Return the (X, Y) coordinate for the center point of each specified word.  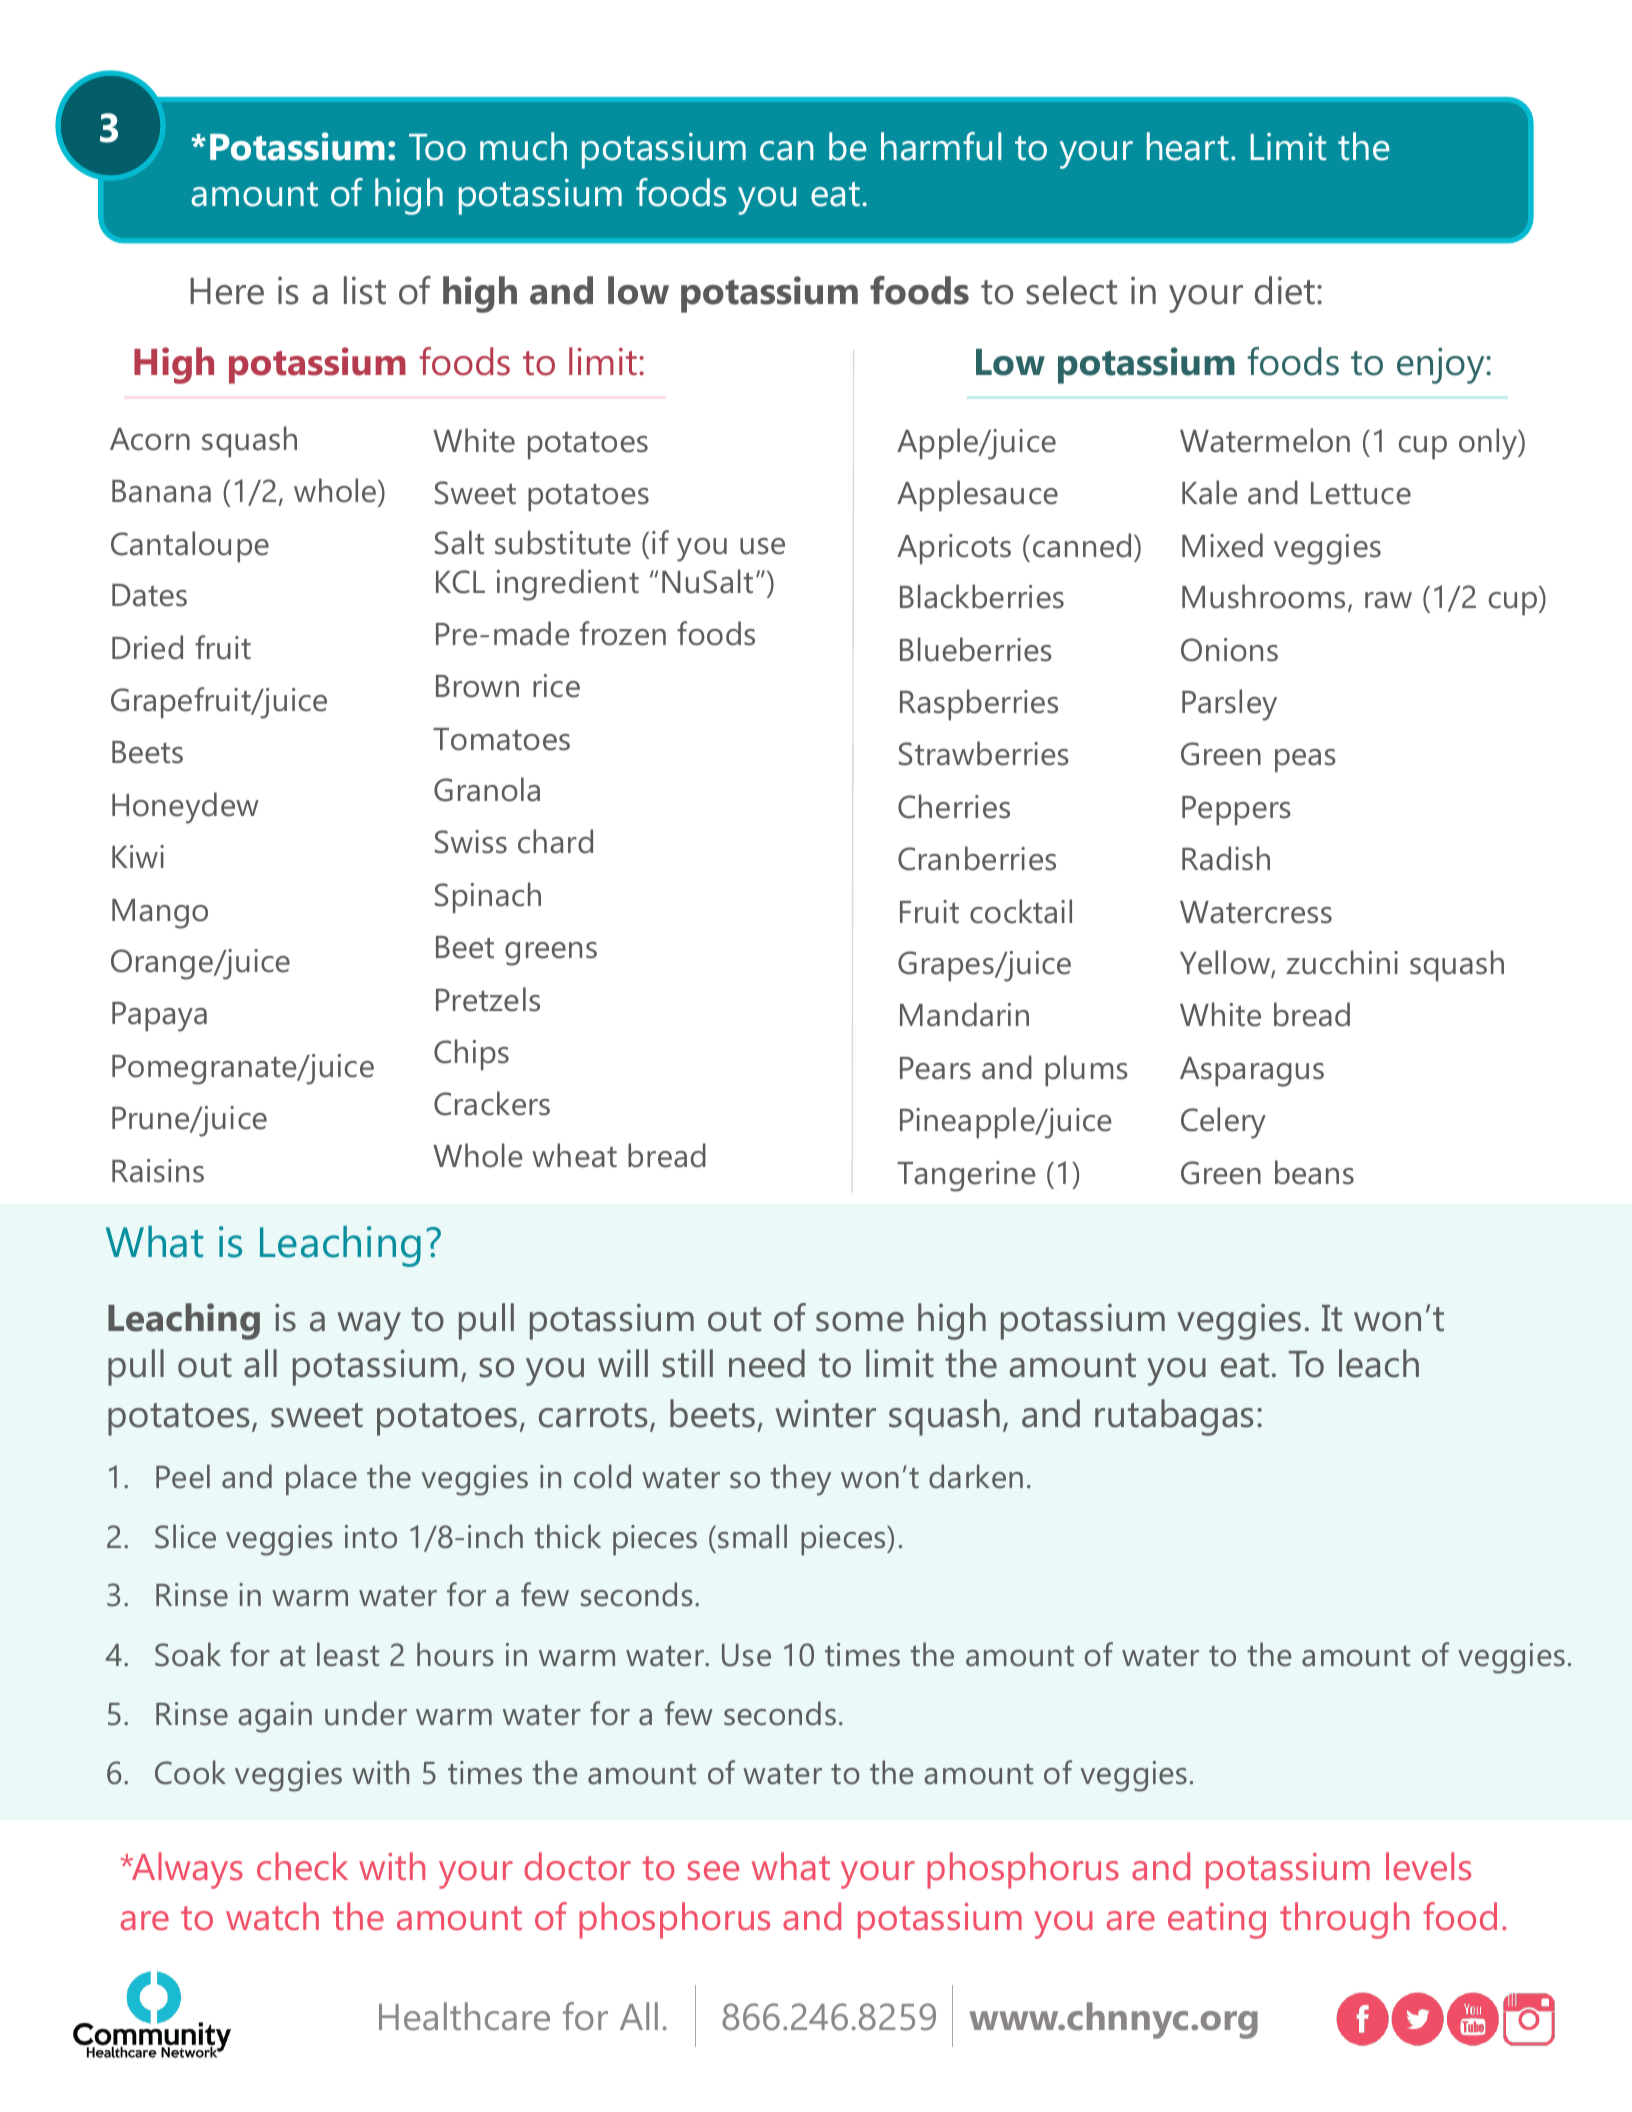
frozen (623, 633)
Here (227, 291)
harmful (941, 146)
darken (976, 1476)
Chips (471, 1054)
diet (1285, 290)
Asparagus (1252, 1072)
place (321, 1479)
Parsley (1229, 705)
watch (272, 1916)
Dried (147, 647)
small (752, 1536)
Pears (935, 1068)
